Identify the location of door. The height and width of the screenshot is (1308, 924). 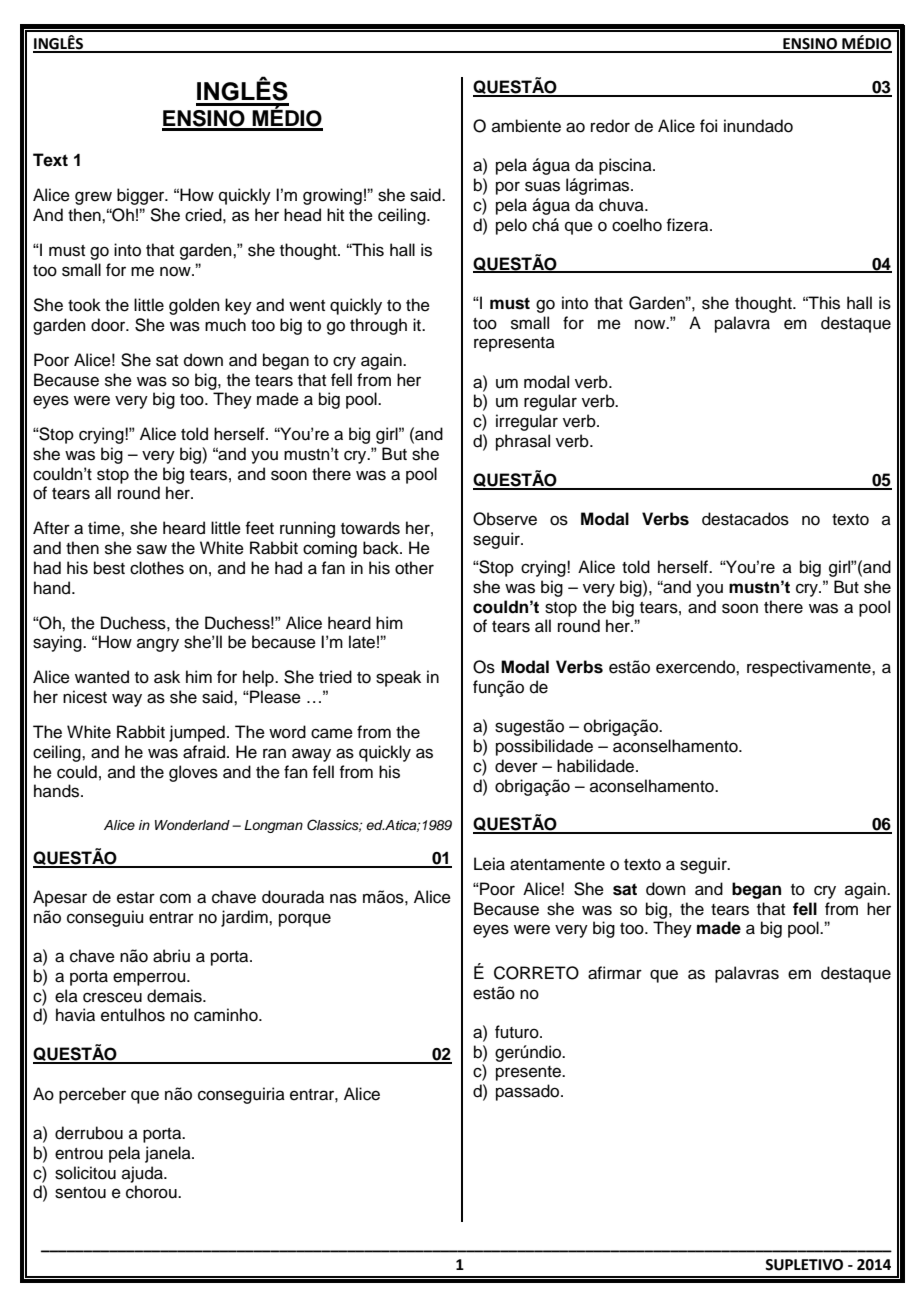
(109, 325).
